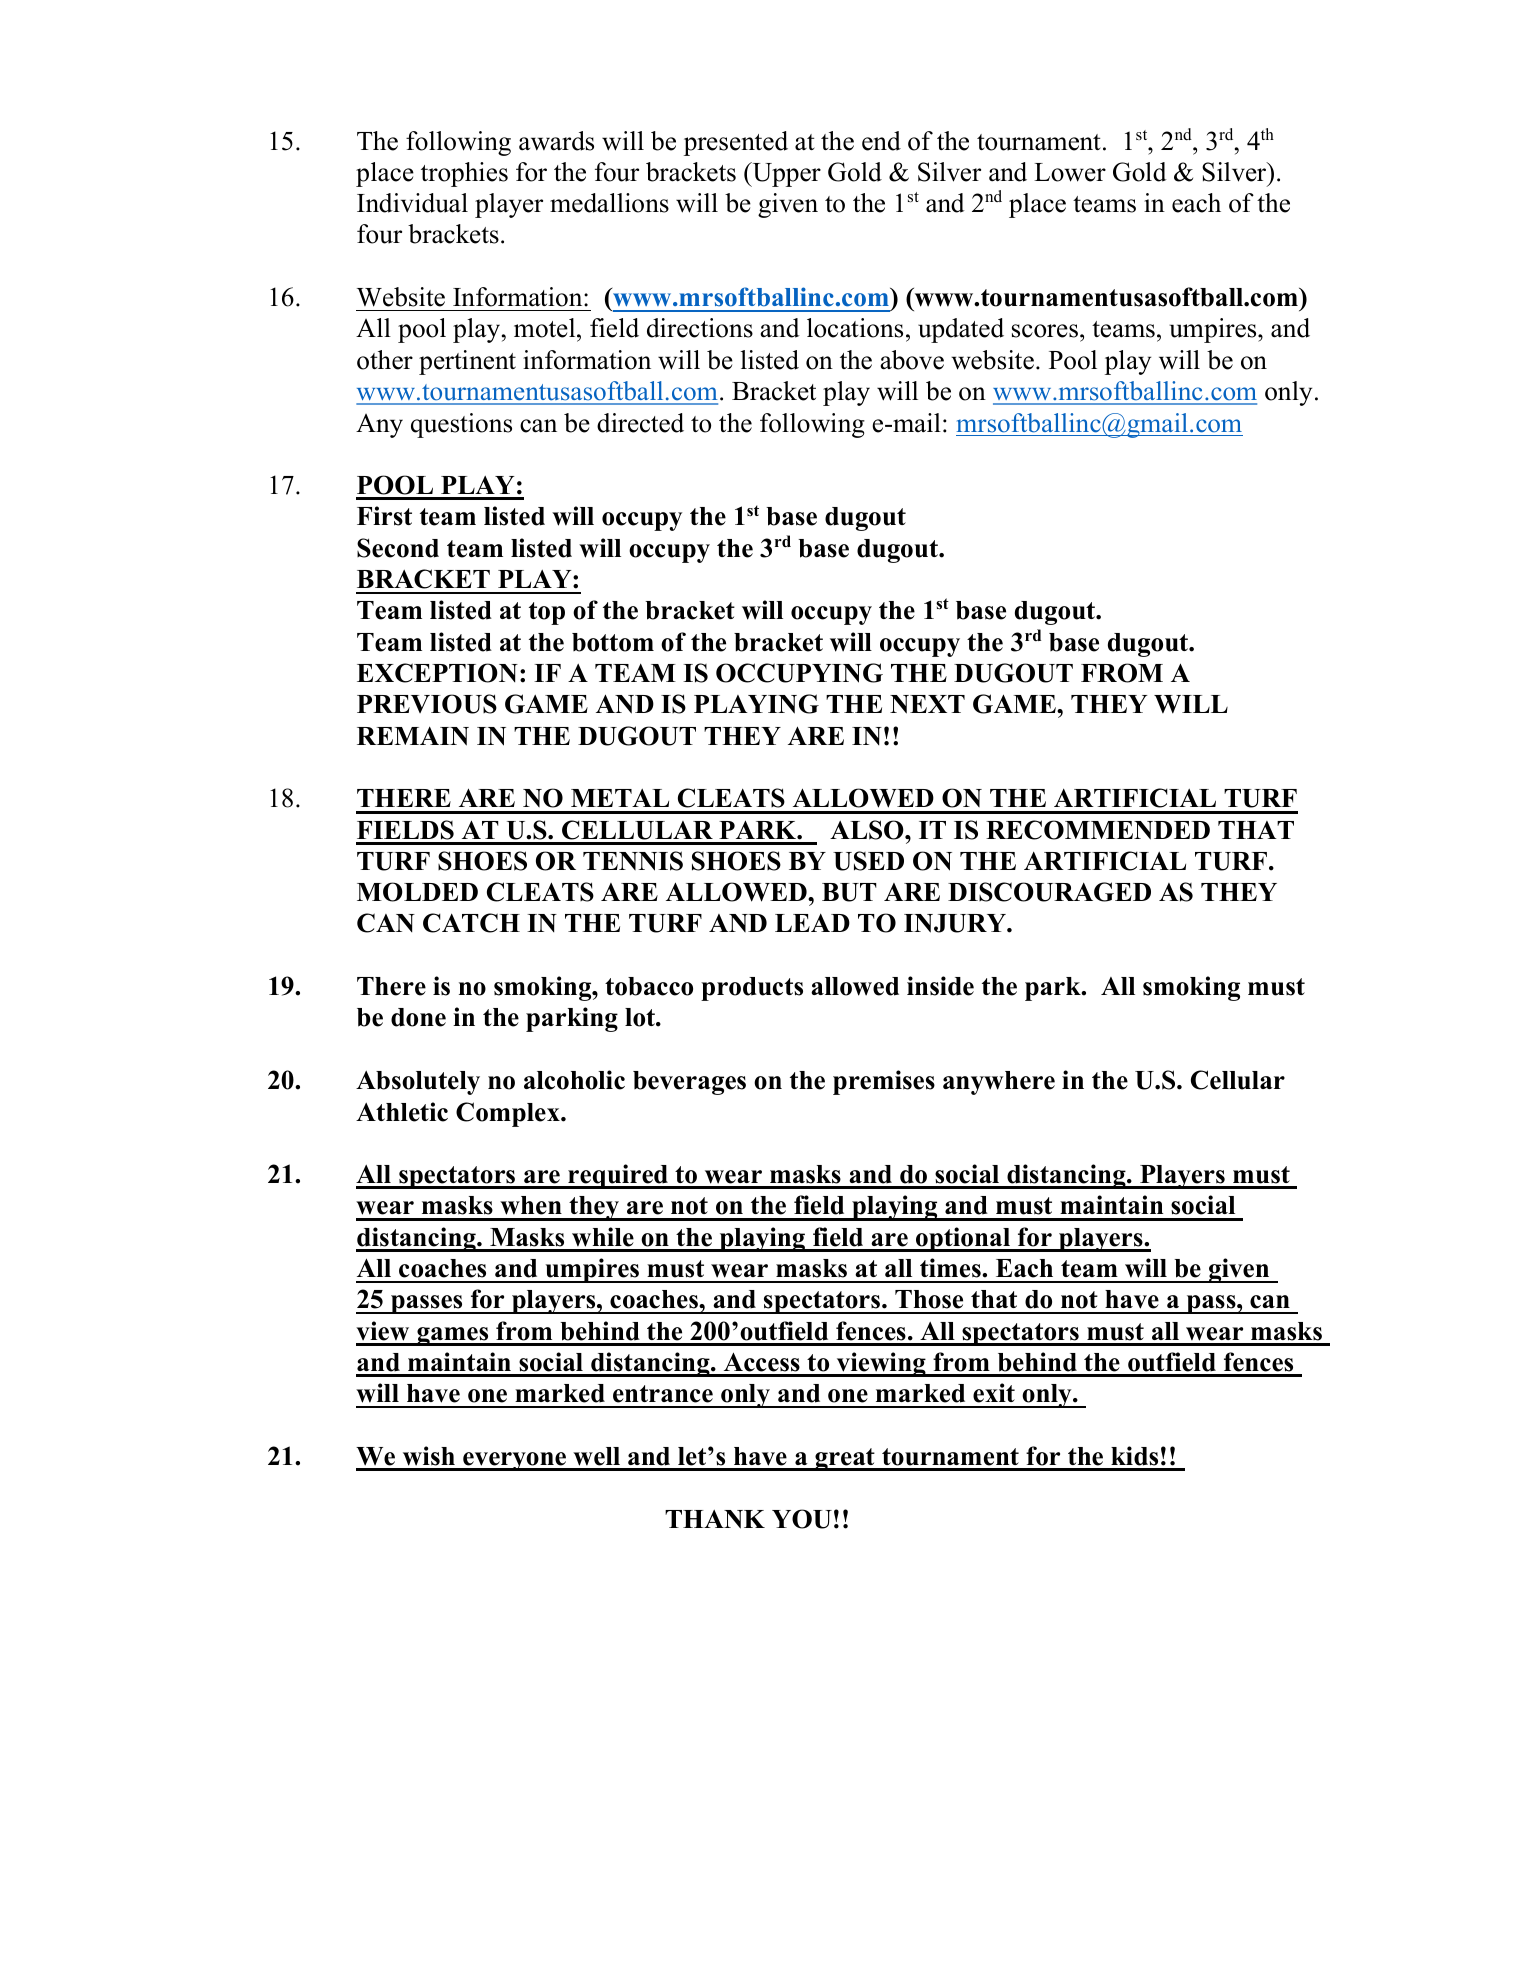 This screenshot has height=1961, width=1515. Describe the element at coordinates (464, 174) in the screenshot. I see `trophies` at that location.
